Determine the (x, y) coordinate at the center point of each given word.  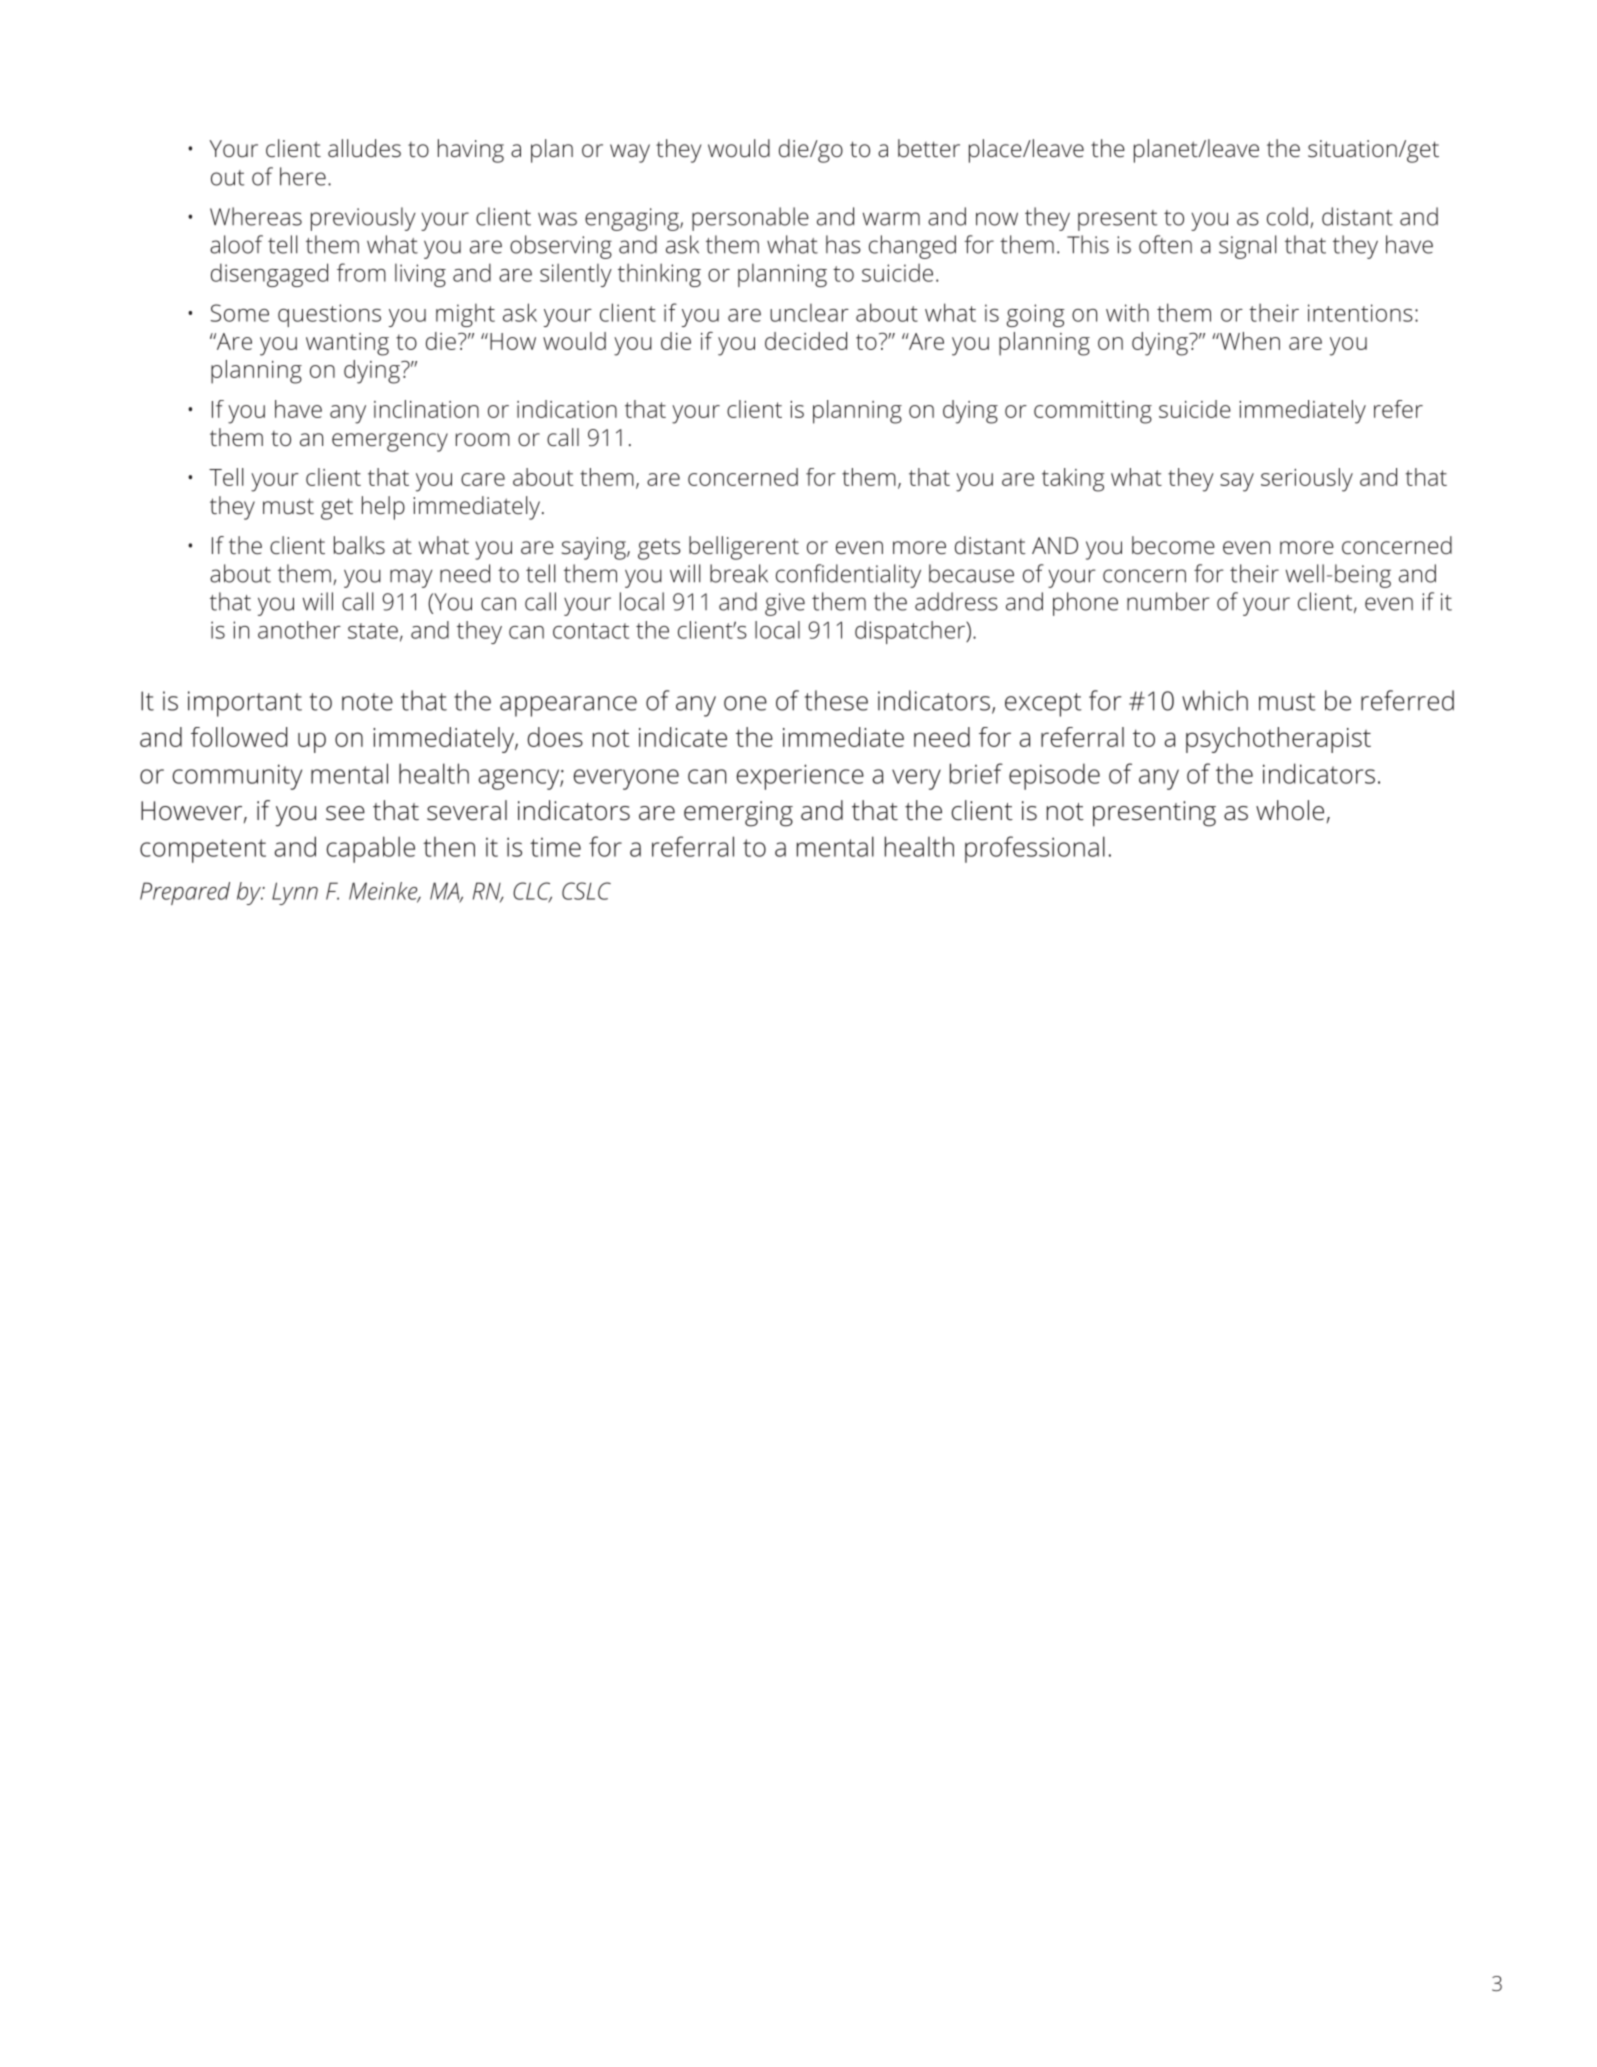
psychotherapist (1278, 740)
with (1127, 312)
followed (239, 737)
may (411, 578)
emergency (390, 442)
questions (329, 315)
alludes (364, 148)
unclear (809, 312)
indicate (683, 737)
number (1168, 601)
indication (567, 409)
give (785, 604)
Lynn (295, 893)
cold (1287, 216)
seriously (1307, 480)
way (630, 153)
